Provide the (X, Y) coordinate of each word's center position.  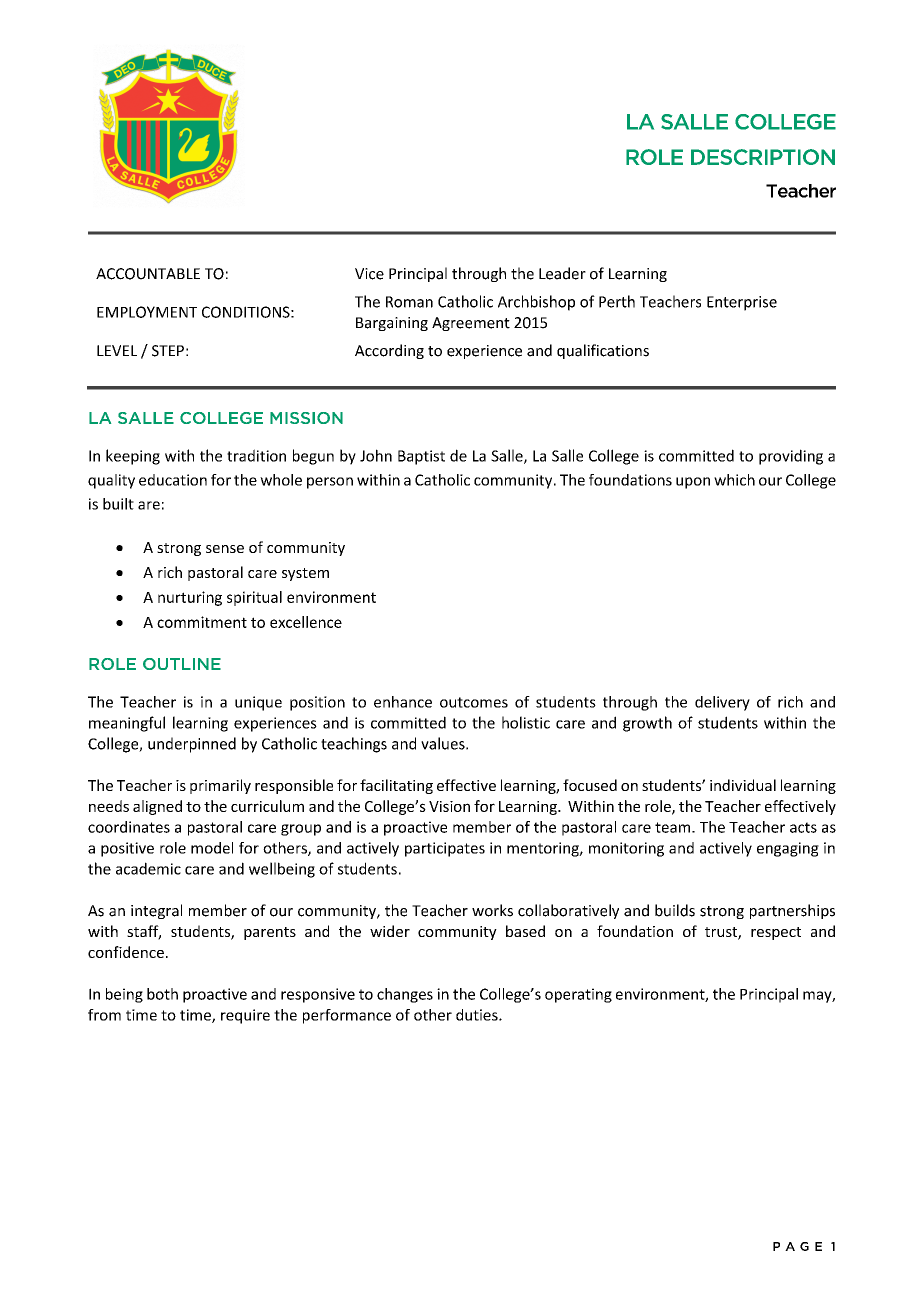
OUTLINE (182, 664)
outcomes (474, 702)
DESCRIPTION (763, 157)
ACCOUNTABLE (148, 274)
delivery (722, 703)
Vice (369, 274)
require (245, 1016)
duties (478, 1015)
